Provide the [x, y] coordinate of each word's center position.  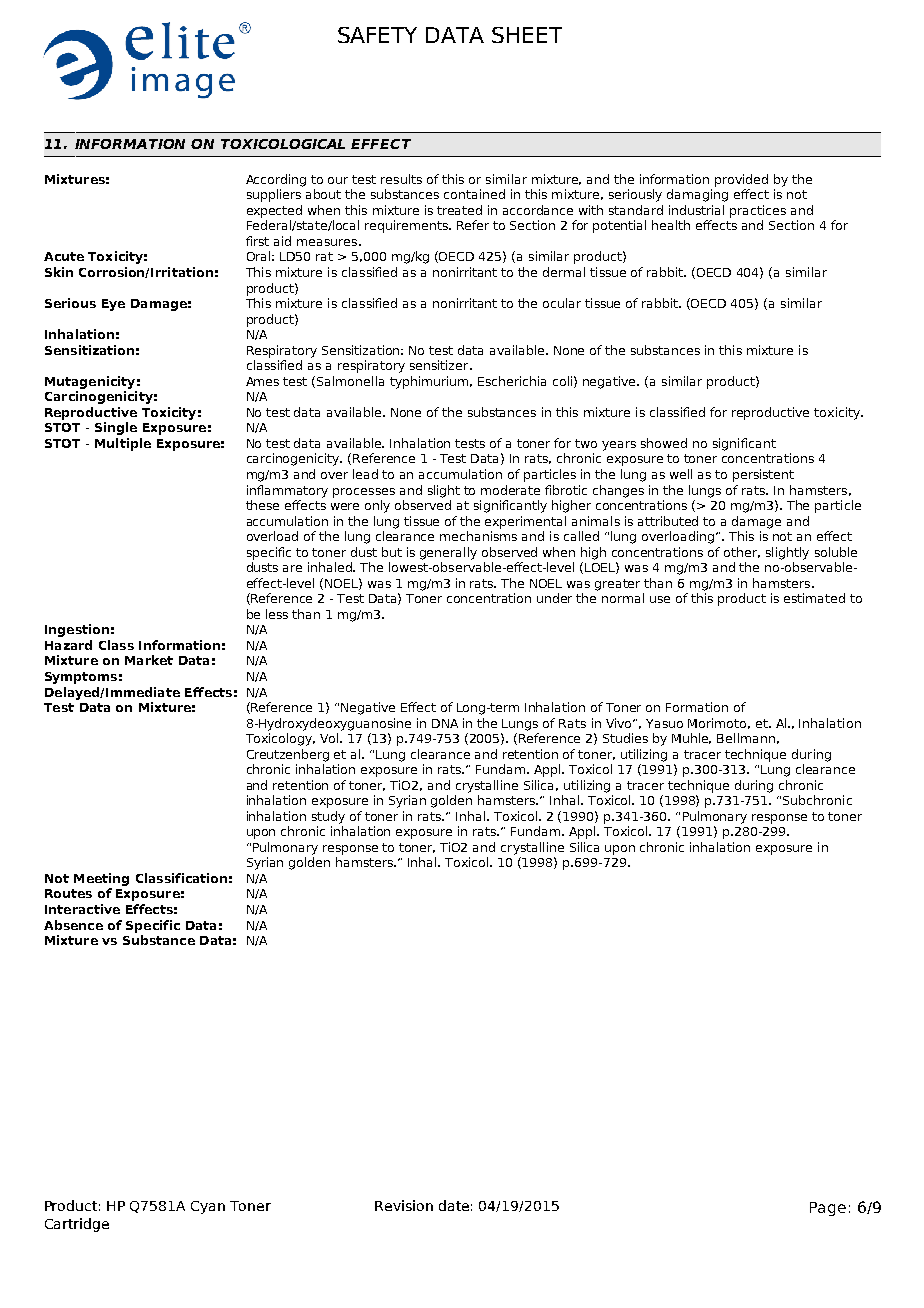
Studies [625, 738]
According [276, 180]
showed [664, 443]
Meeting [101, 879]
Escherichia [512, 381]
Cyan [208, 1207]
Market [149, 660]
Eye [113, 305]
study [328, 817]
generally [448, 553]
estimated [814, 598]
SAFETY [377, 35]
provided [741, 180]
